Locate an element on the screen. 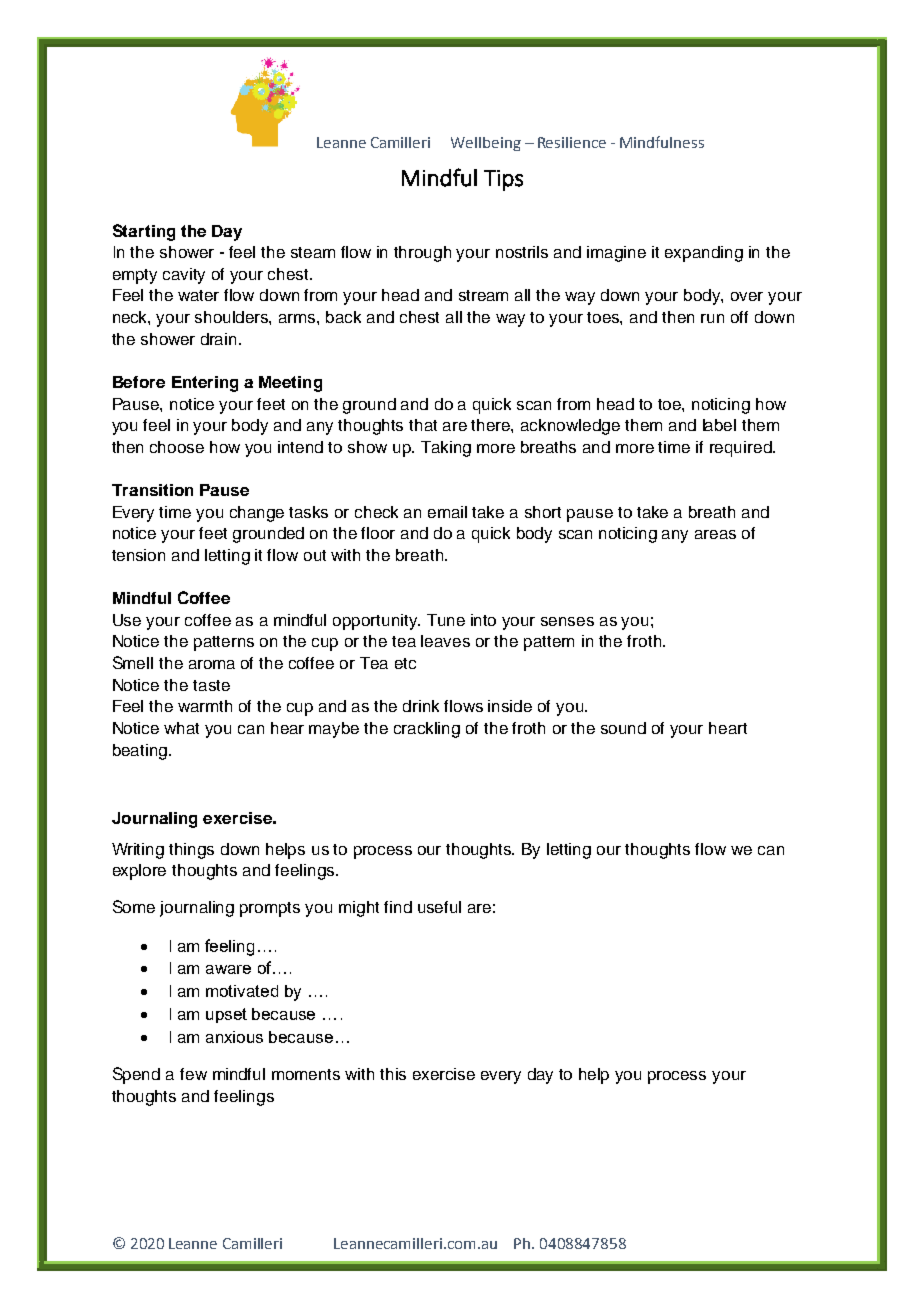 The height and width of the screenshot is (1308, 924). Starting is located at coordinates (144, 232).
